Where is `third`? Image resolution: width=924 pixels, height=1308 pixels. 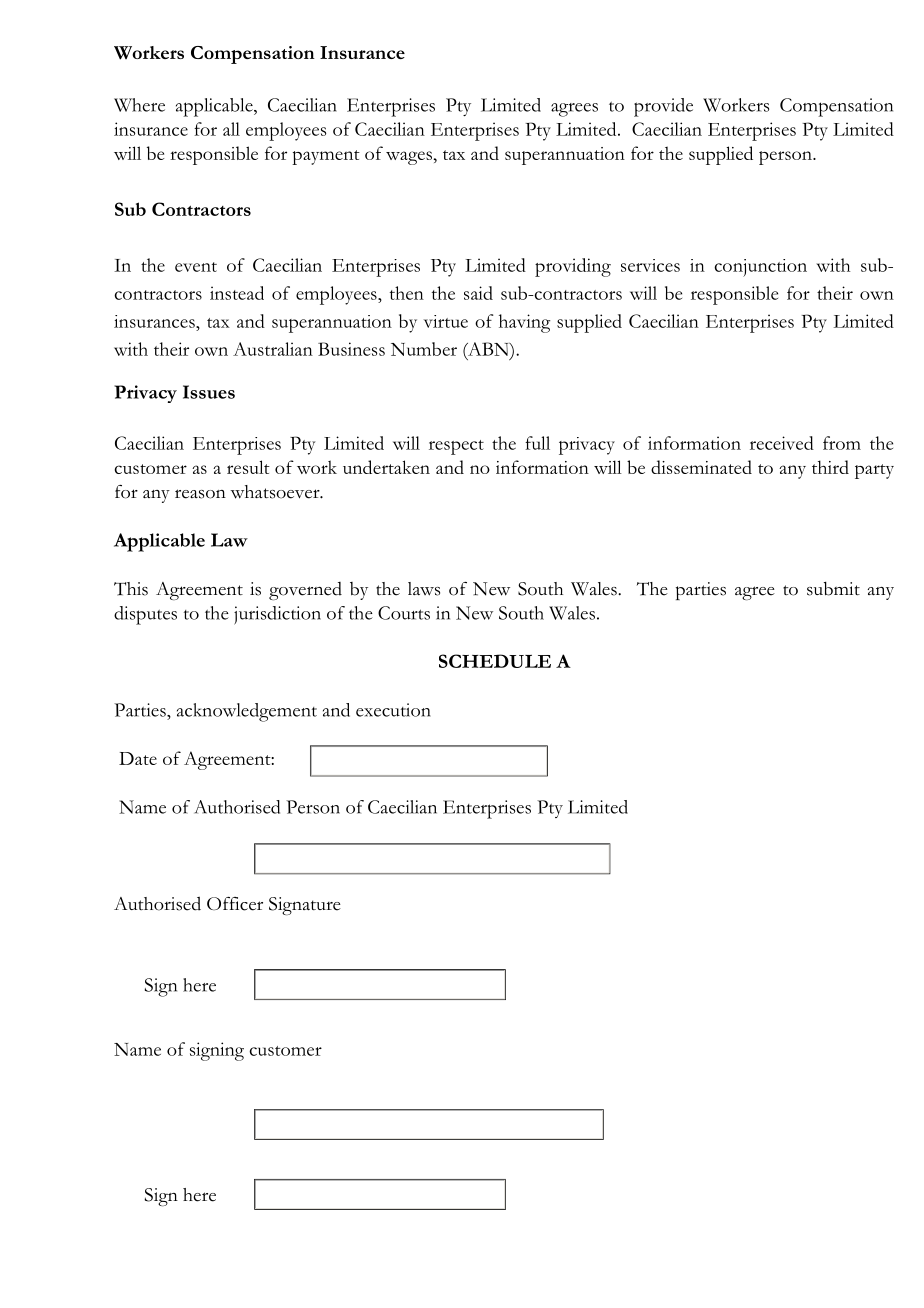 third is located at coordinates (830, 467).
